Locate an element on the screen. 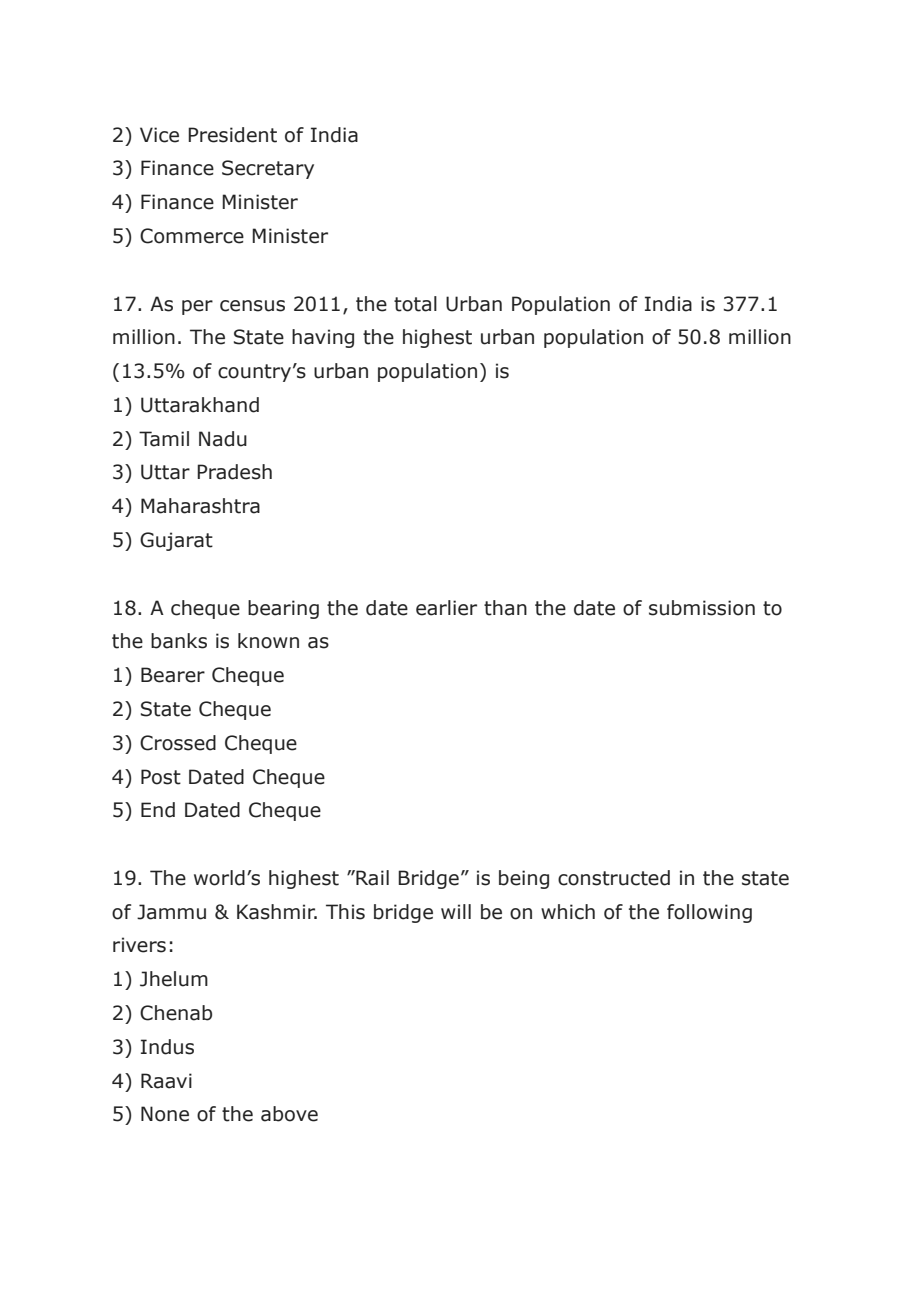 The height and width of the screenshot is (1308, 924). following is located at coordinates (709, 913).
